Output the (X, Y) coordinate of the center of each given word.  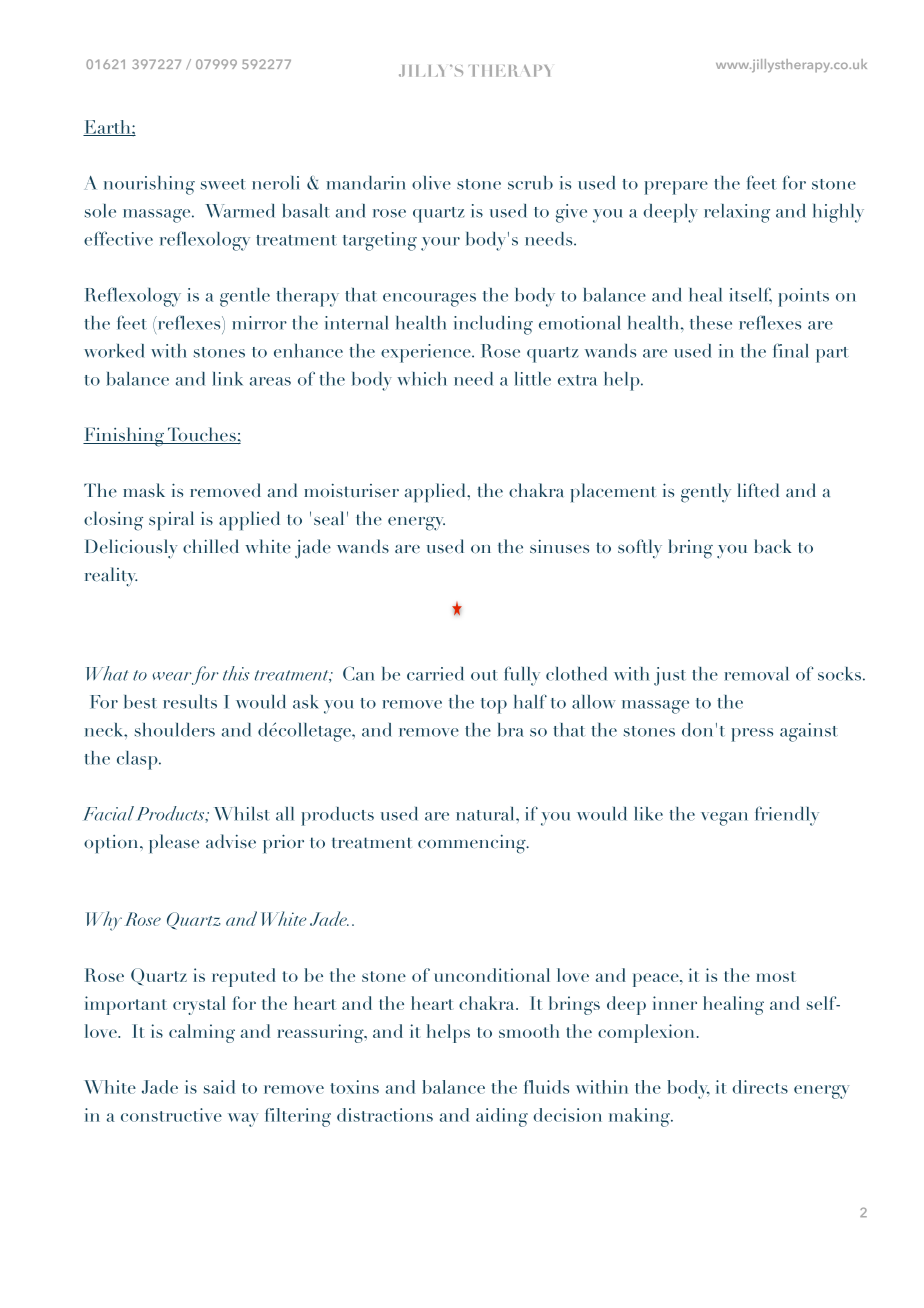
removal (756, 674)
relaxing (737, 213)
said (219, 1087)
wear (172, 676)
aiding (502, 1117)
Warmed (240, 211)
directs (760, 1087)
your (440, 244)
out (484, 675)
